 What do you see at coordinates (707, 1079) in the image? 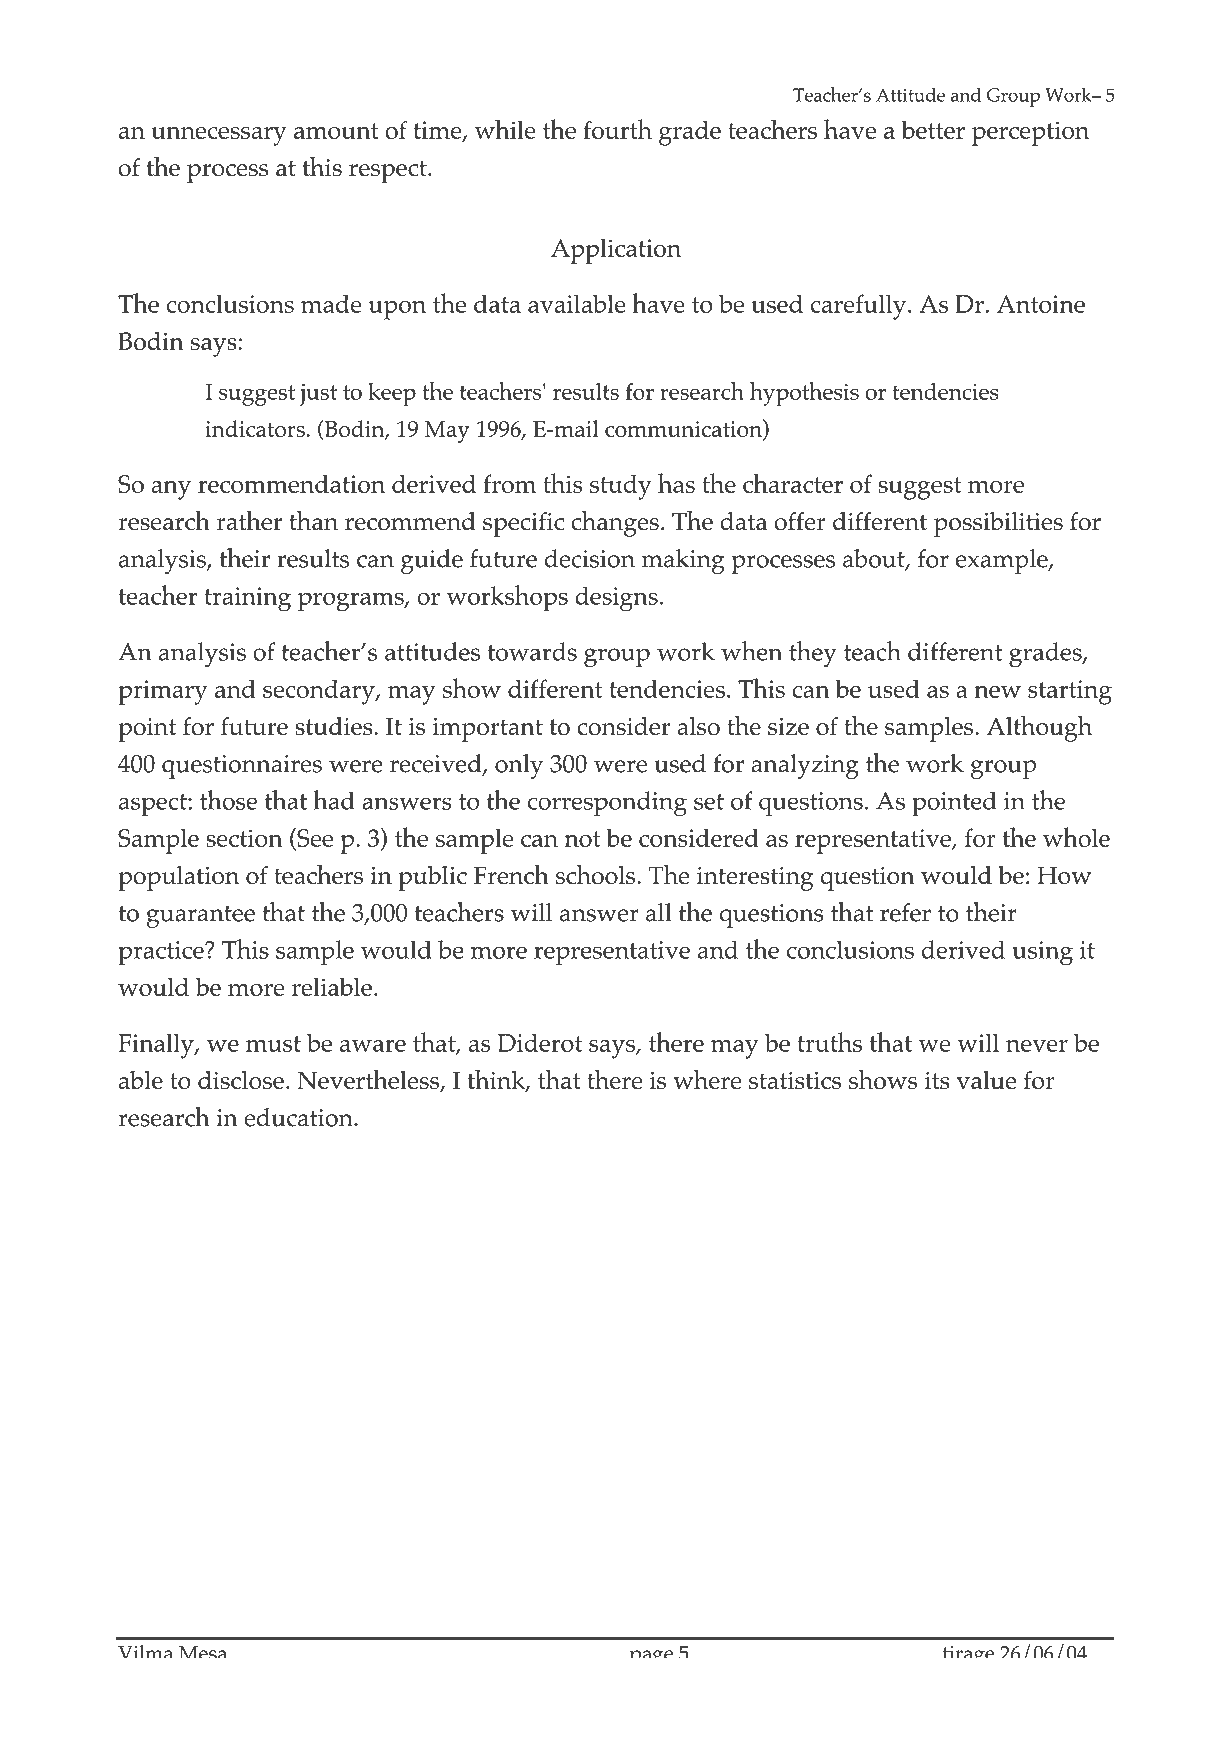
I see `where` at bounding box center [707, 1079].
